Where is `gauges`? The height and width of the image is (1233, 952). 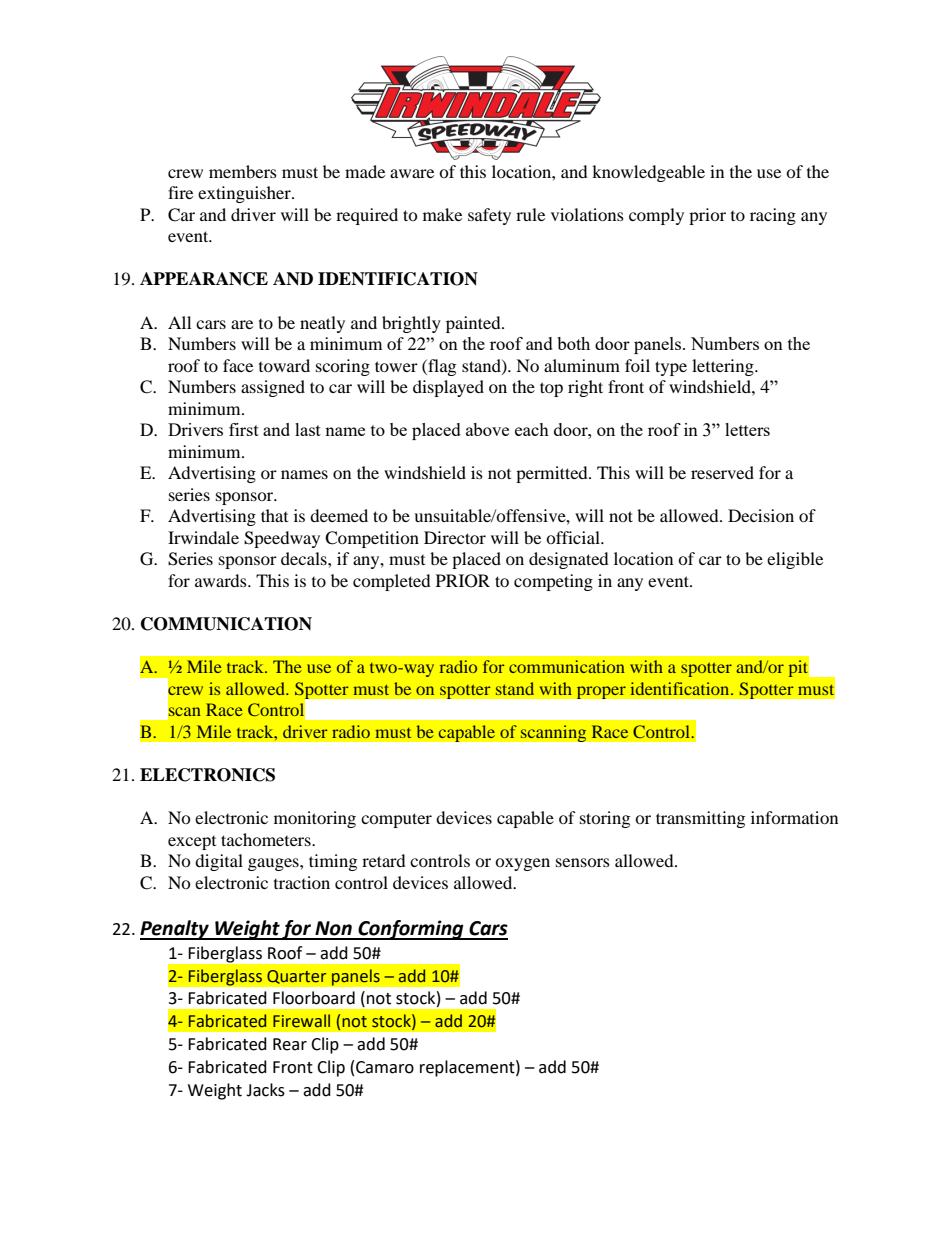 gauges is located at coordinates (274, 864).
